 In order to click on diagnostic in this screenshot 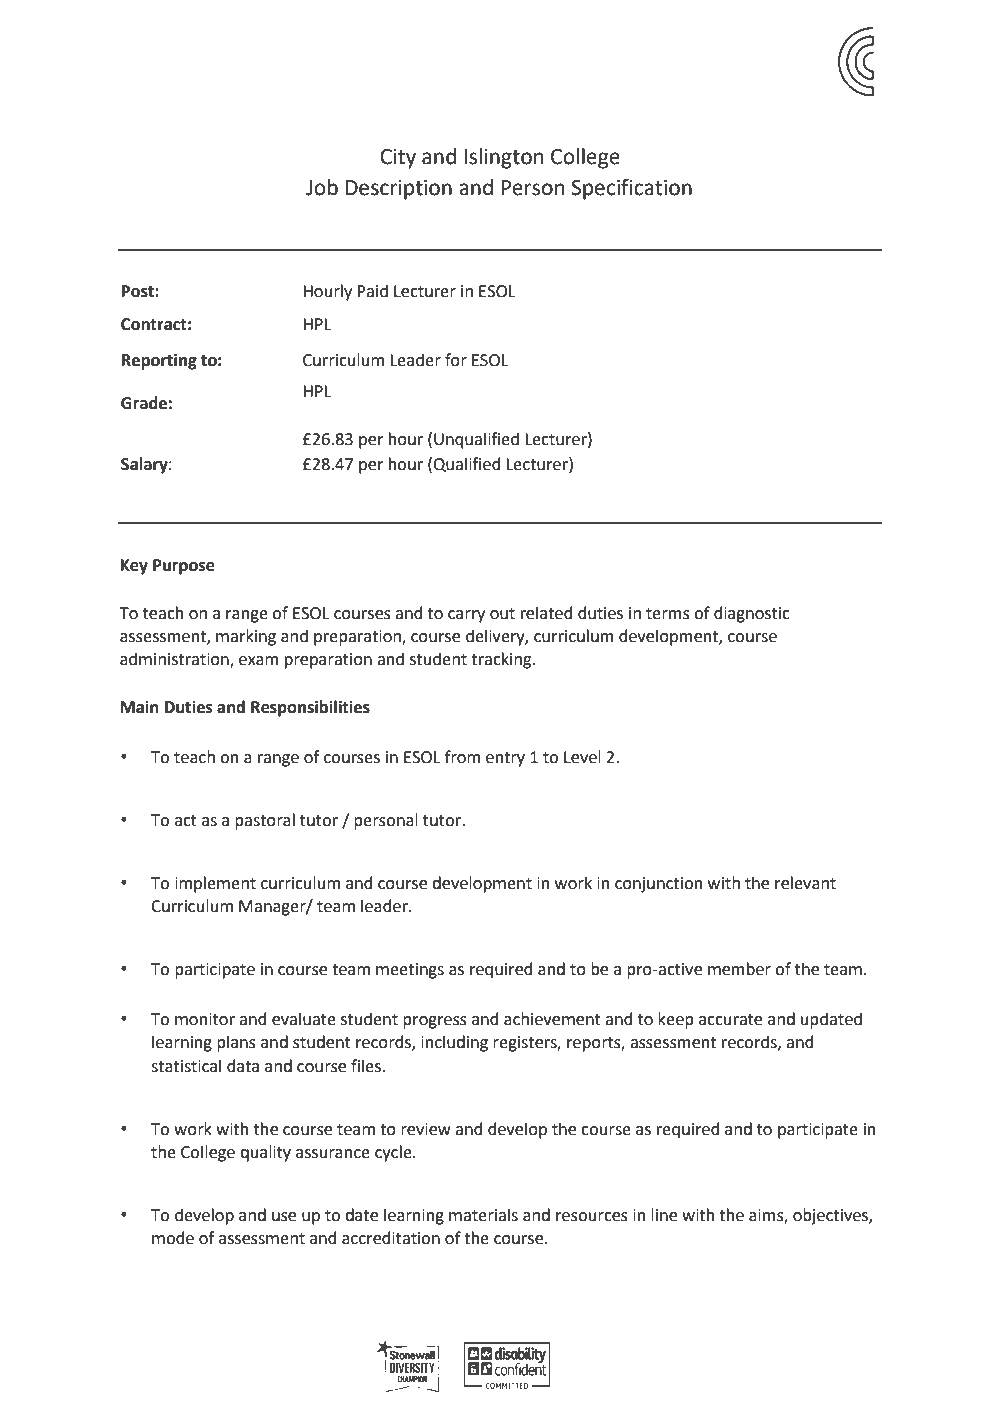, I will do `click(752, 614)`.
